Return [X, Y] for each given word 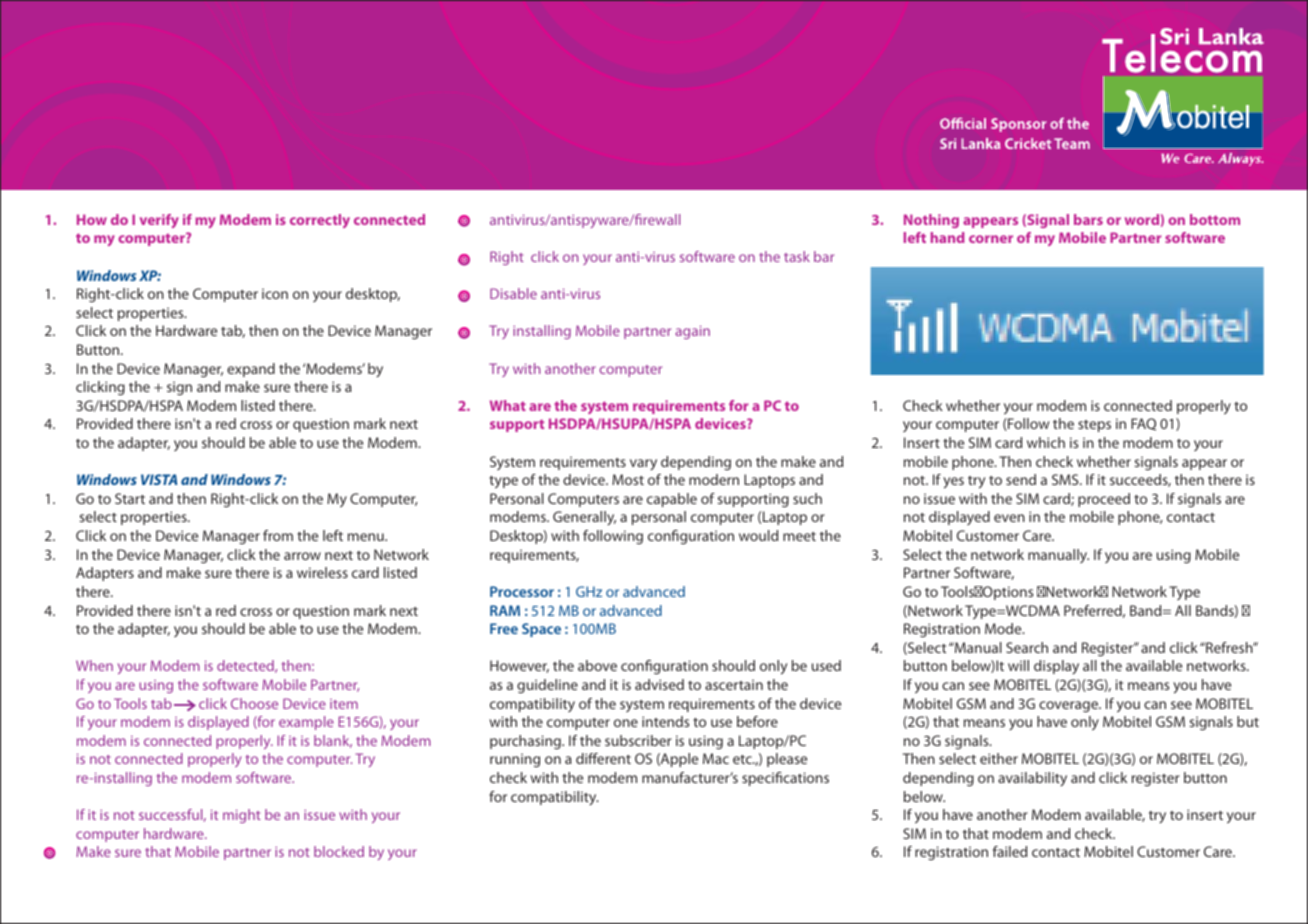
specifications [785, 779]
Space [541, 630]
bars [1088, 219]
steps [1094, 426]
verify [159, 221]
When [94, 665]
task [797, 256]
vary [643, 464]
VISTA [159, 479]
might [242, 816]
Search [1027, 647]
